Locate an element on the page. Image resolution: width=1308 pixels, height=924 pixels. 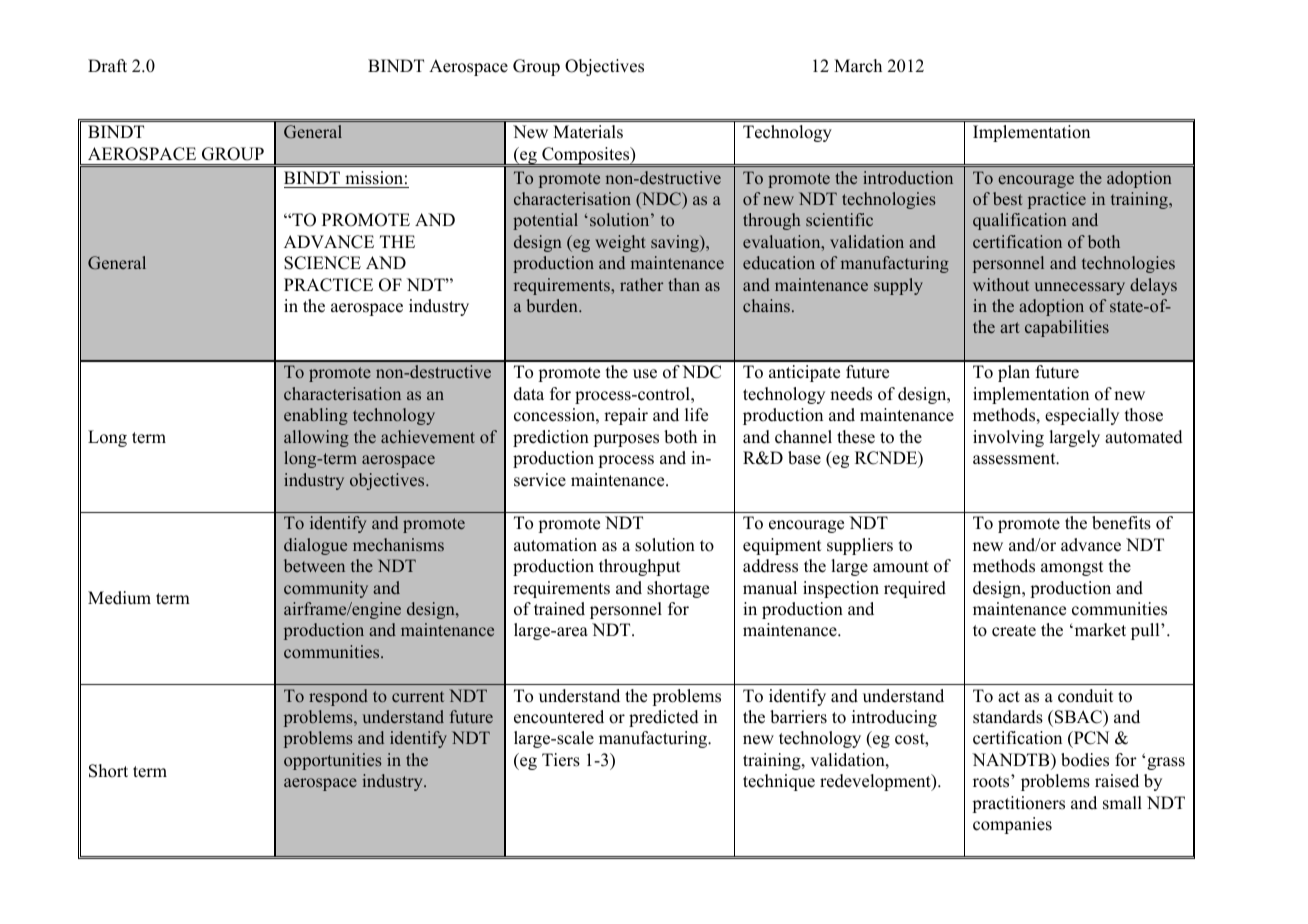
purposes is located at coordinates (626, 440).
